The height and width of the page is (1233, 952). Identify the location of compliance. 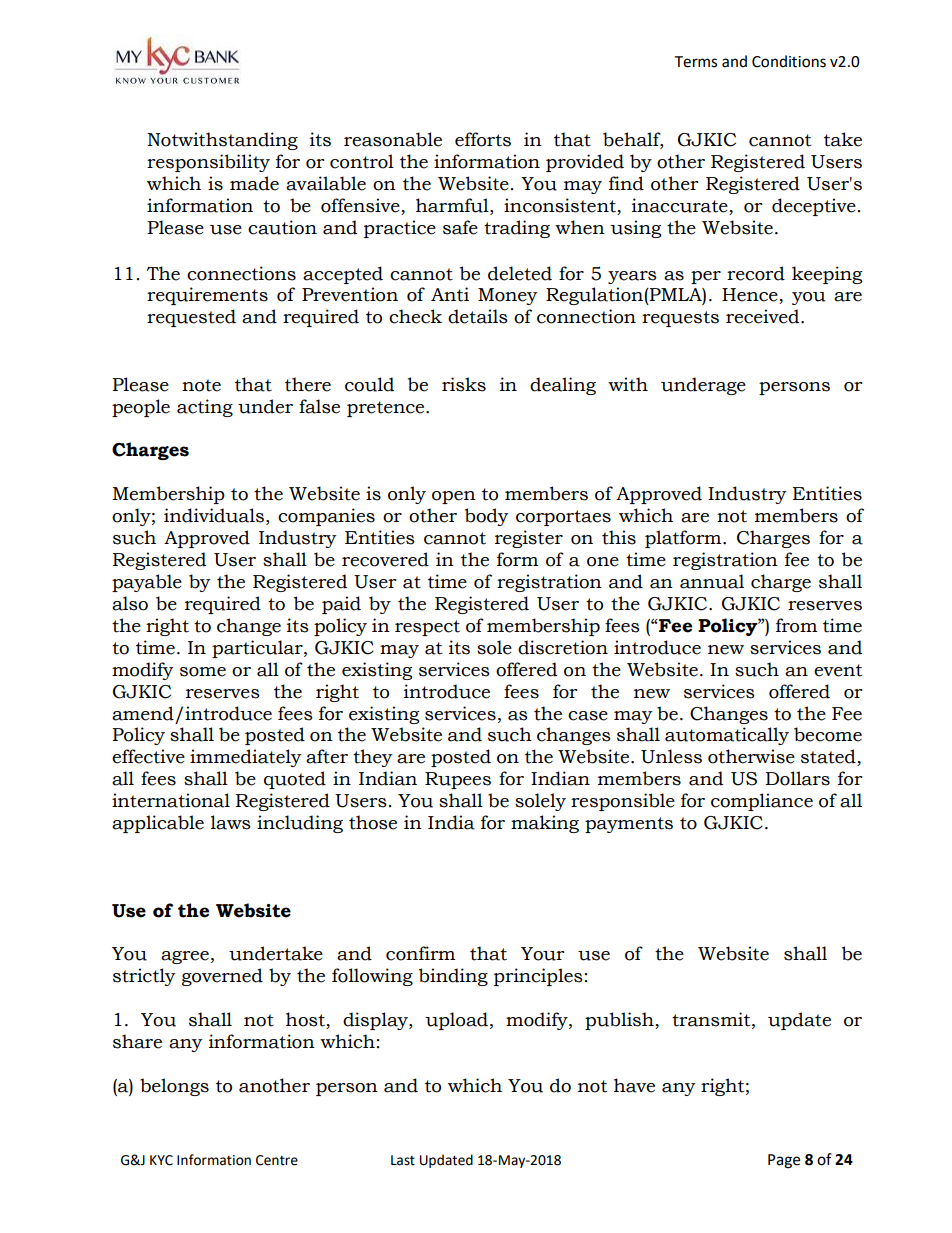
(762, 802).
